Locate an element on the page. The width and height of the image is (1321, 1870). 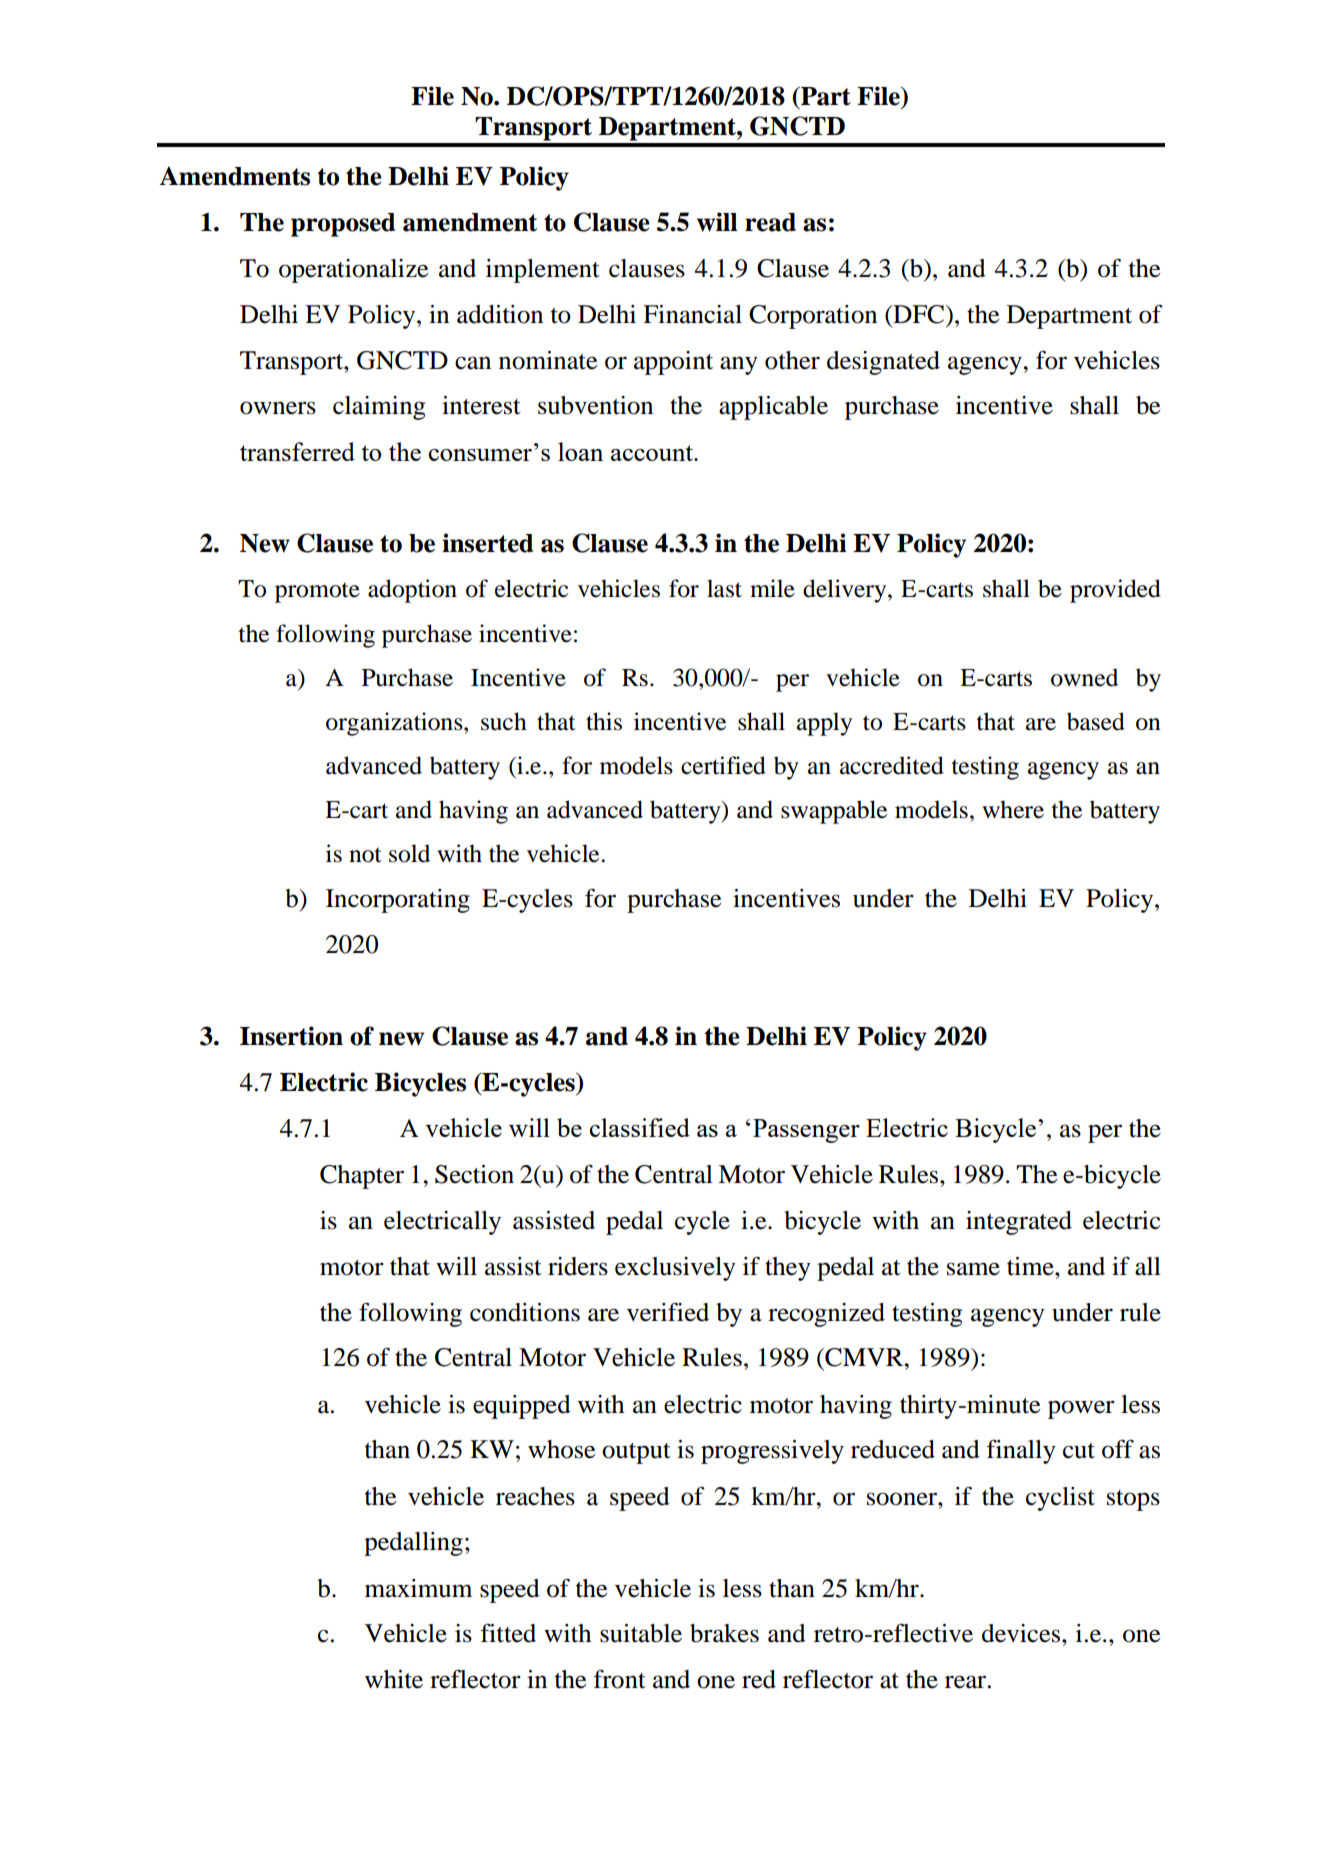
brakes is located at coordinates (724, 1633).
